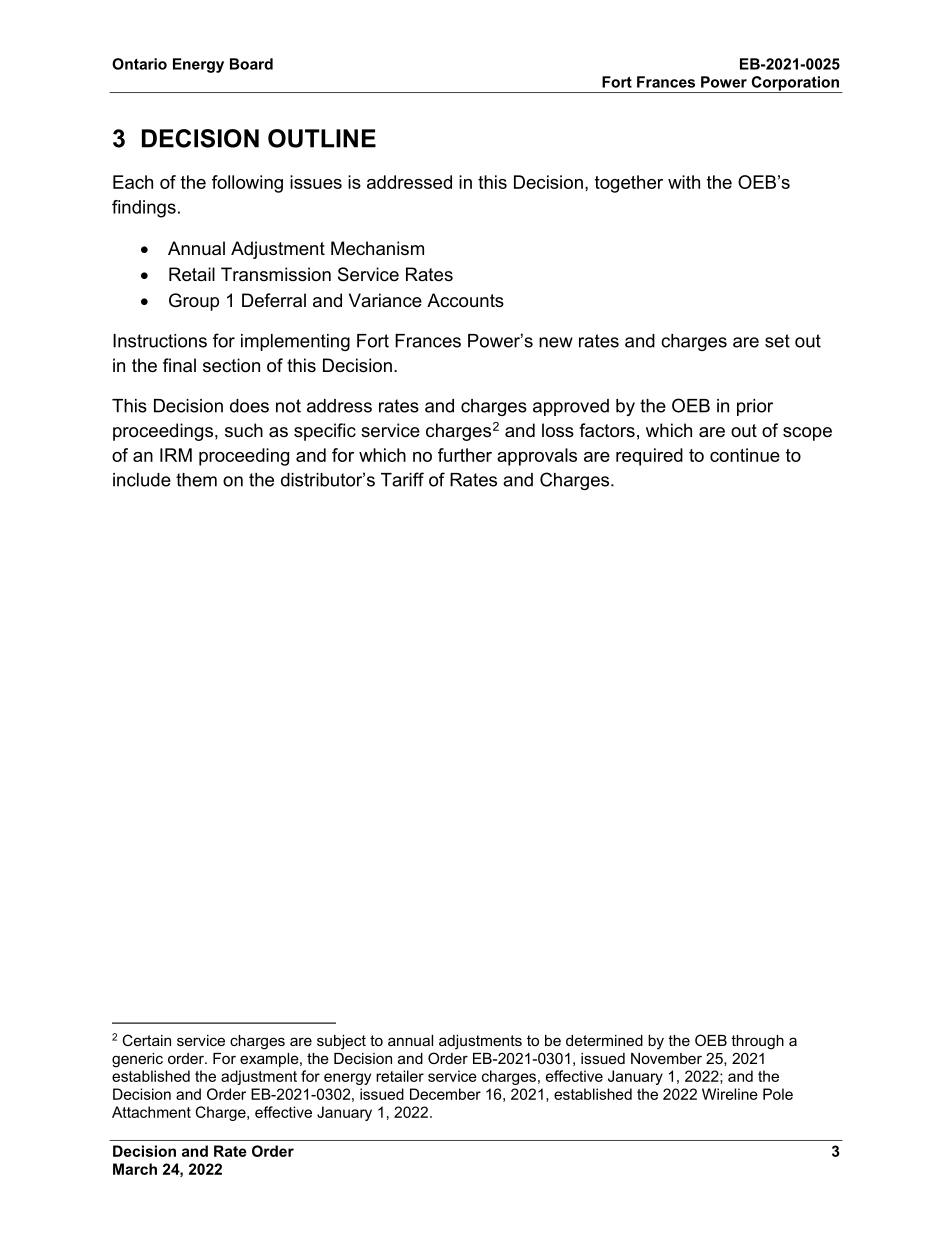  What do you see at coordinates (795, 84) in the page?
I see `Corporation` at bounding box center [795, 84].
